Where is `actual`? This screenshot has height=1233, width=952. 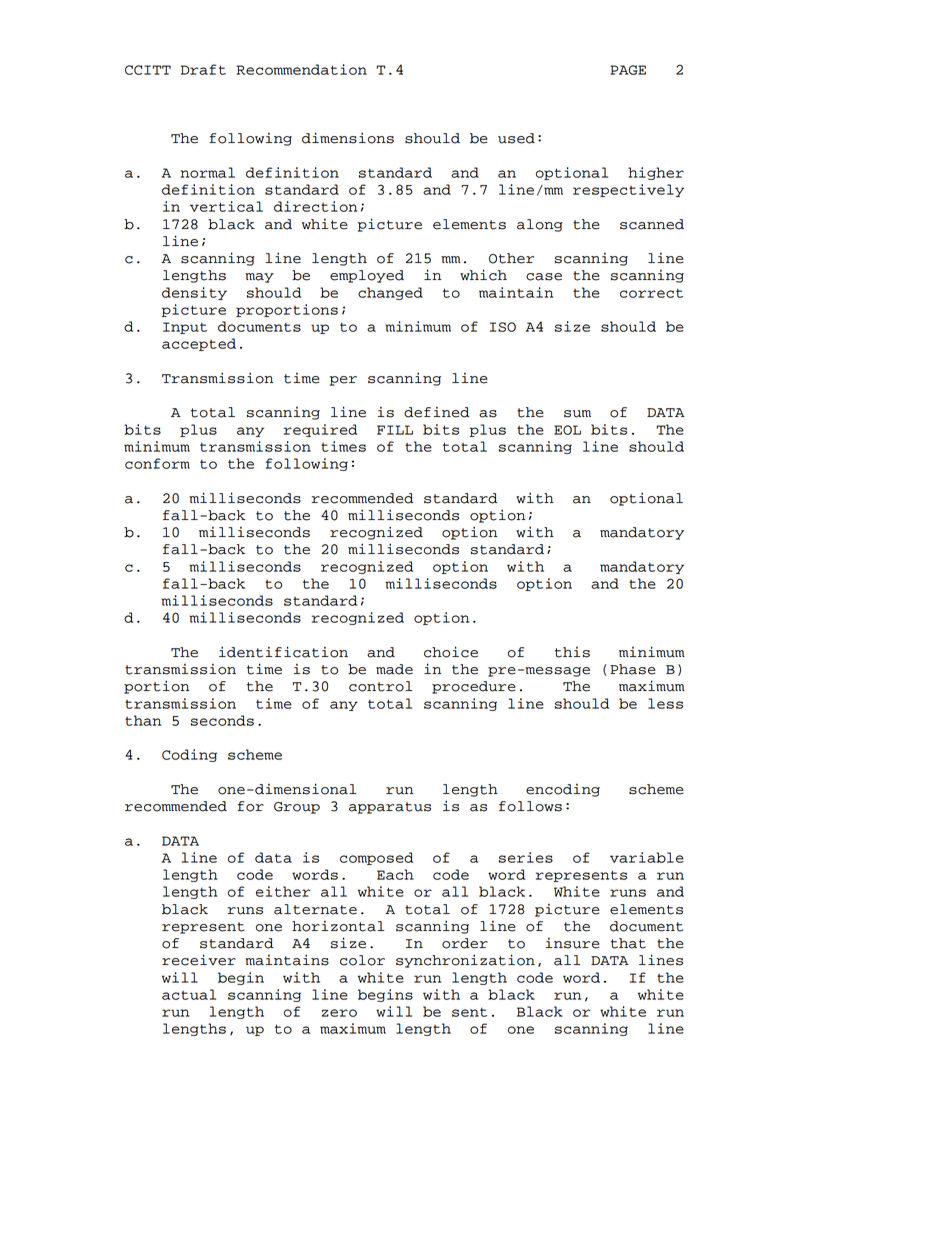
actual is located at coordinates (189, 994).
